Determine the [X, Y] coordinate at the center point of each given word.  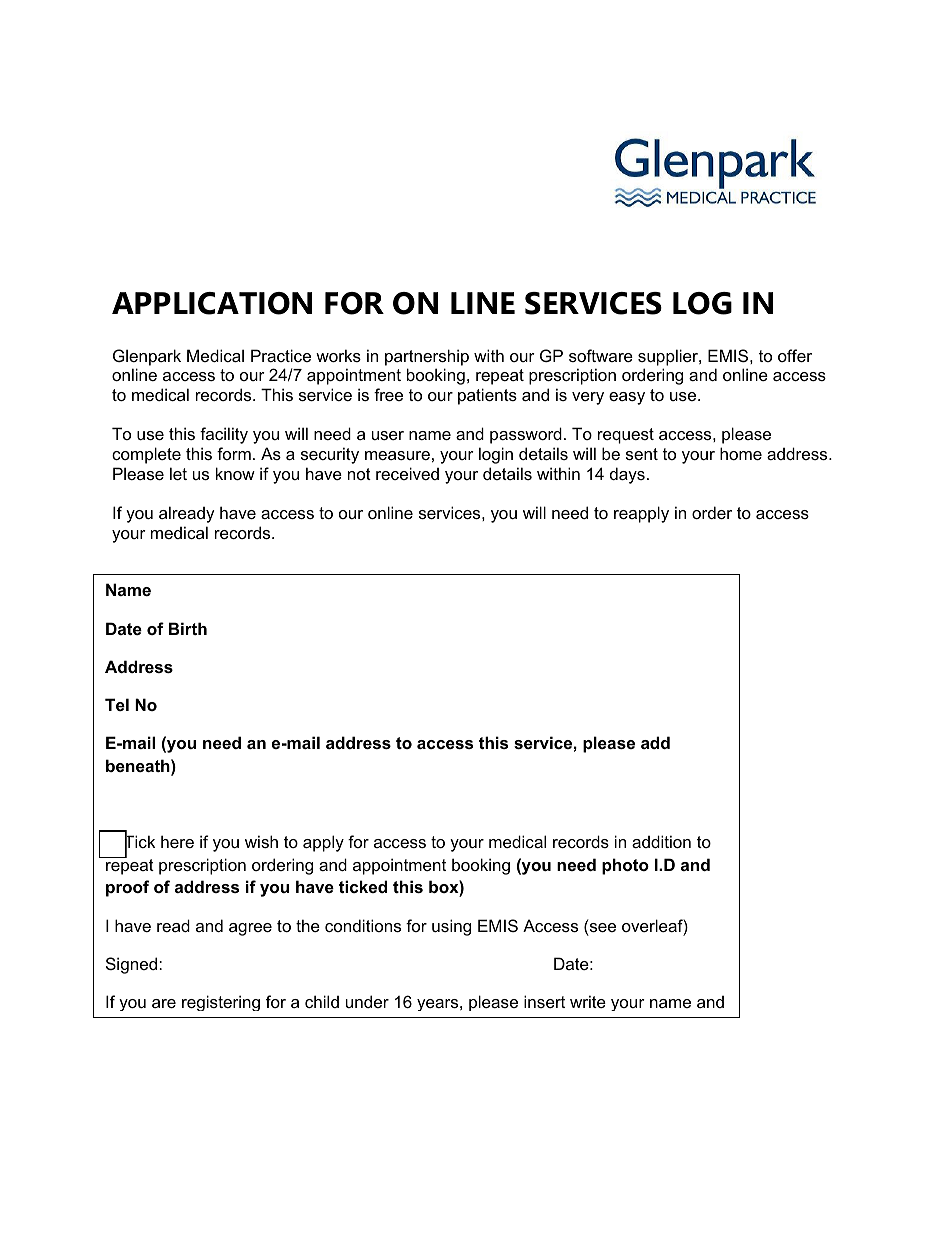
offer [795, 355]
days [627, 475]
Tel [117, 704]
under [367, 1001]
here [177, 841]
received [407, 473]
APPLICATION [212, 303]
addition [661, 841]
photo [625, 866]
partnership [427, 357]
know [235, 473]
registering [221, 1003]
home [741, 453]
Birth [188, 628]
